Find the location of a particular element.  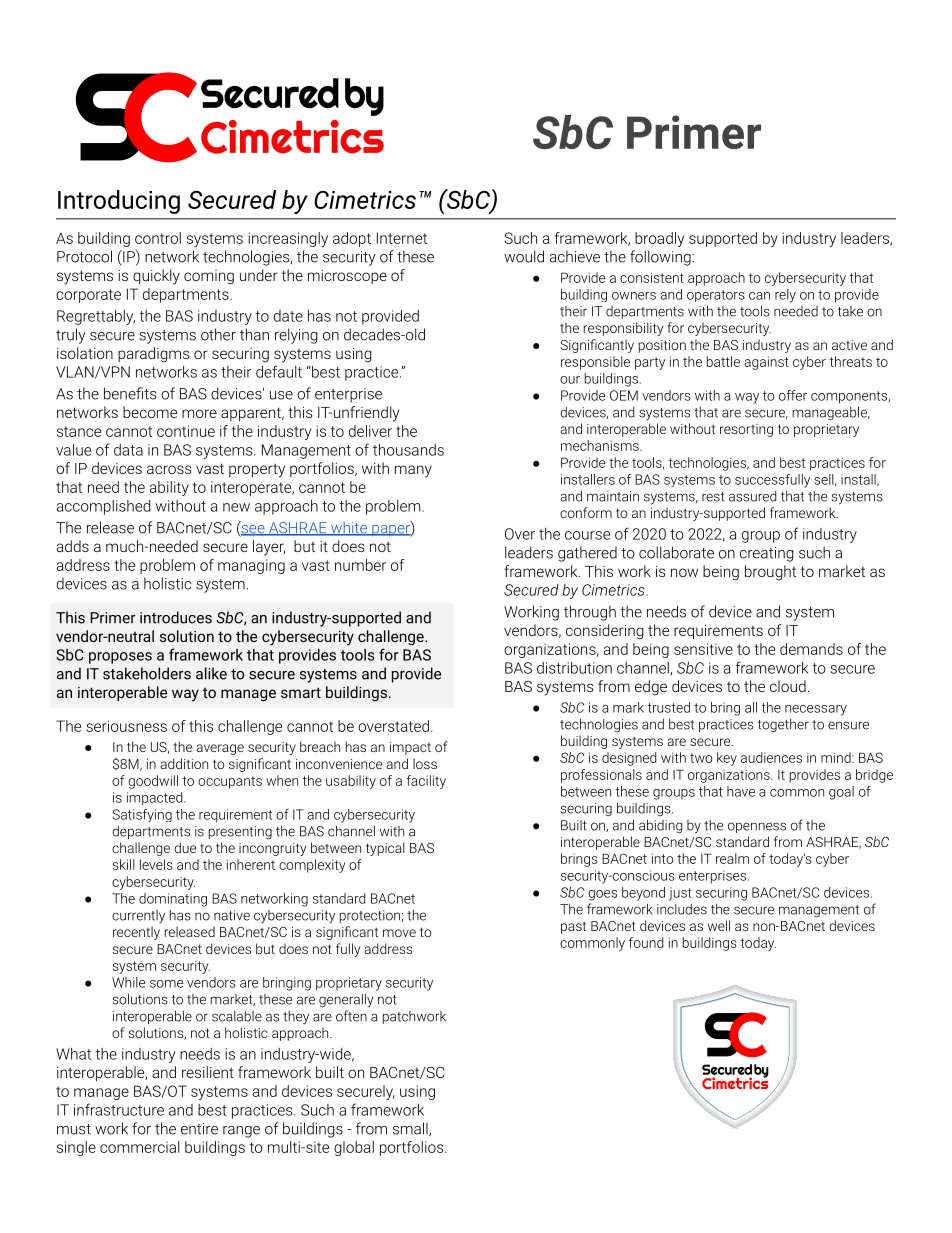

resorting is located at coordinates (746, 430).
